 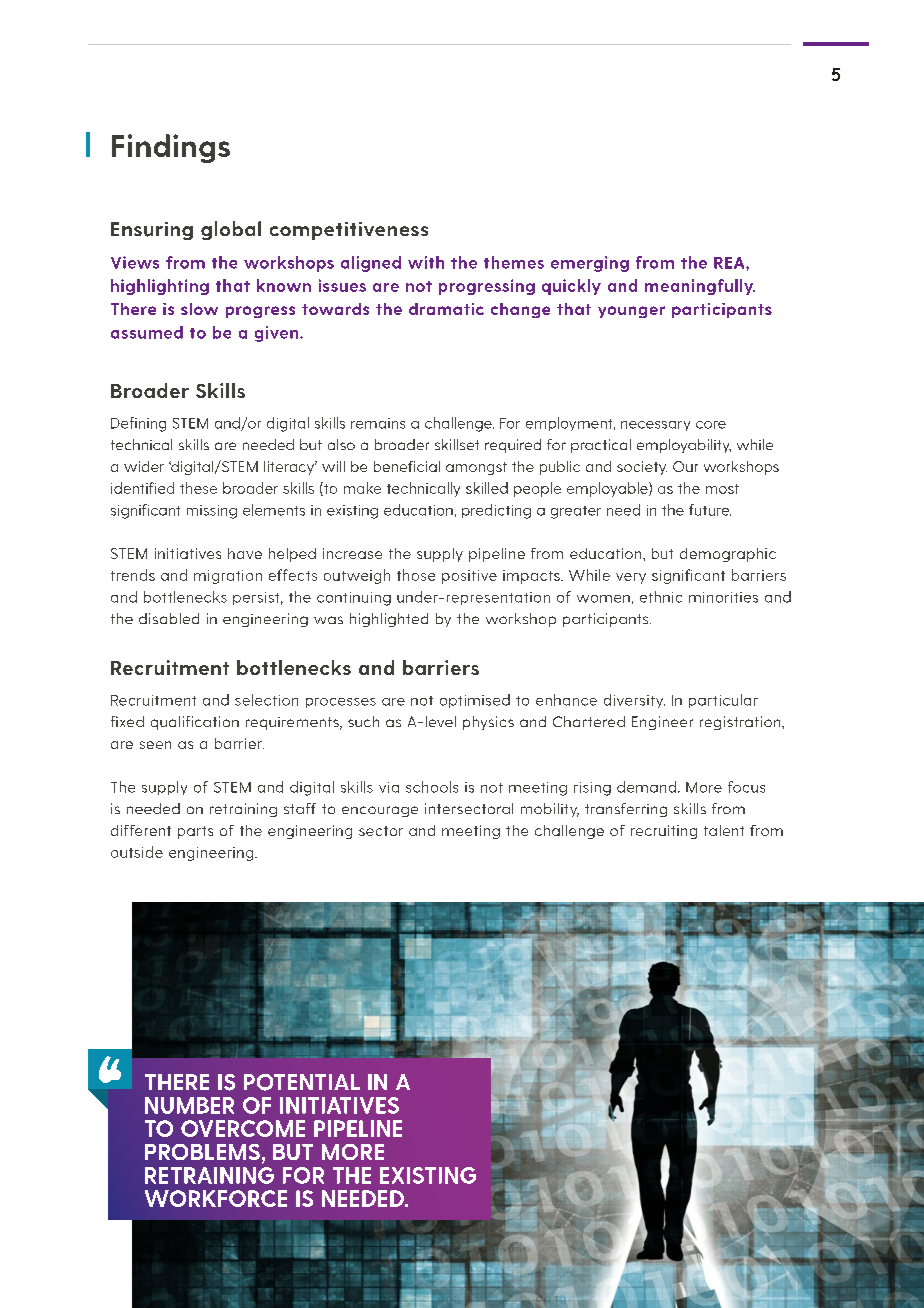 What do you see at coordinates (475, 701) in the document?
I see `optimised` at bounding box center [475, 701].
